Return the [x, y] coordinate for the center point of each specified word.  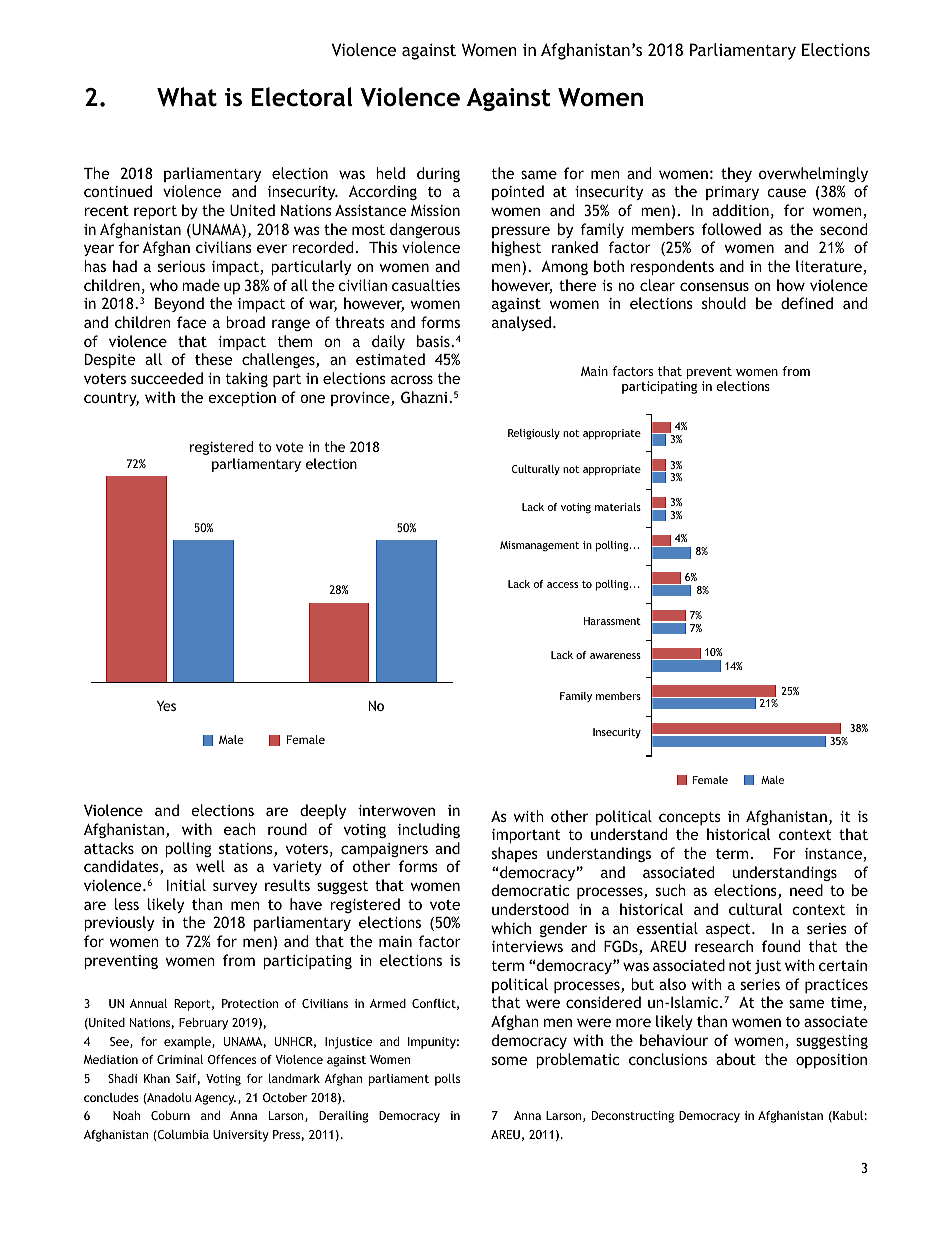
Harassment [612, 621]
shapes [515, 854]
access [562, 585]
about [736, 1059]
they [736, 174]
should [724, 303]
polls [447, 1080]
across [412, 379]
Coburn [170, 1115]
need [806, 890]
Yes [166, 705]
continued [118, 191]
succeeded [167, 378]
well [210, 866]
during [438, 174]
